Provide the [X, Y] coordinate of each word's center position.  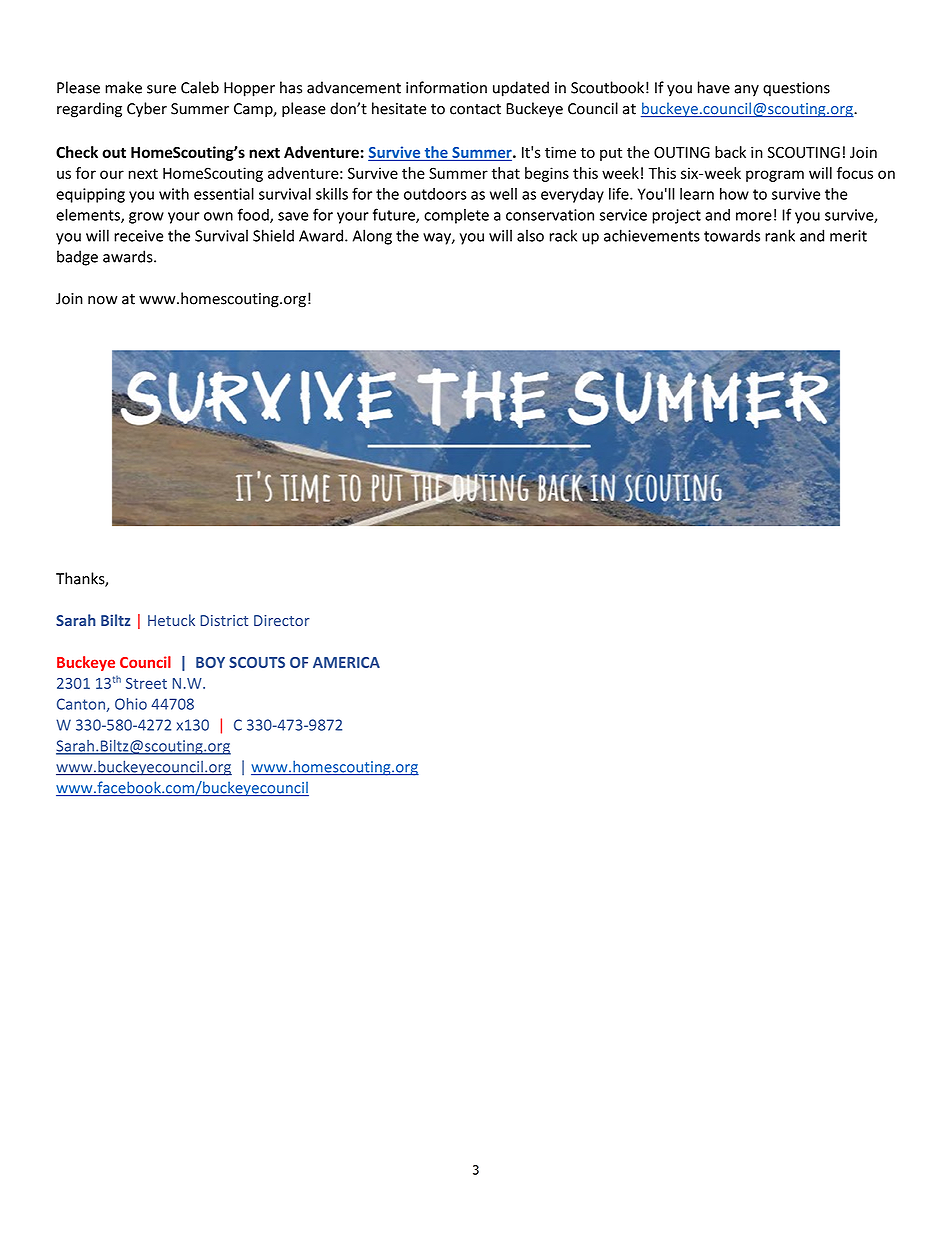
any [746, 91]
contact [475, 109]
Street [146, 683]
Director [282, 620]
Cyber [147, 110]
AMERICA [346, 662]
